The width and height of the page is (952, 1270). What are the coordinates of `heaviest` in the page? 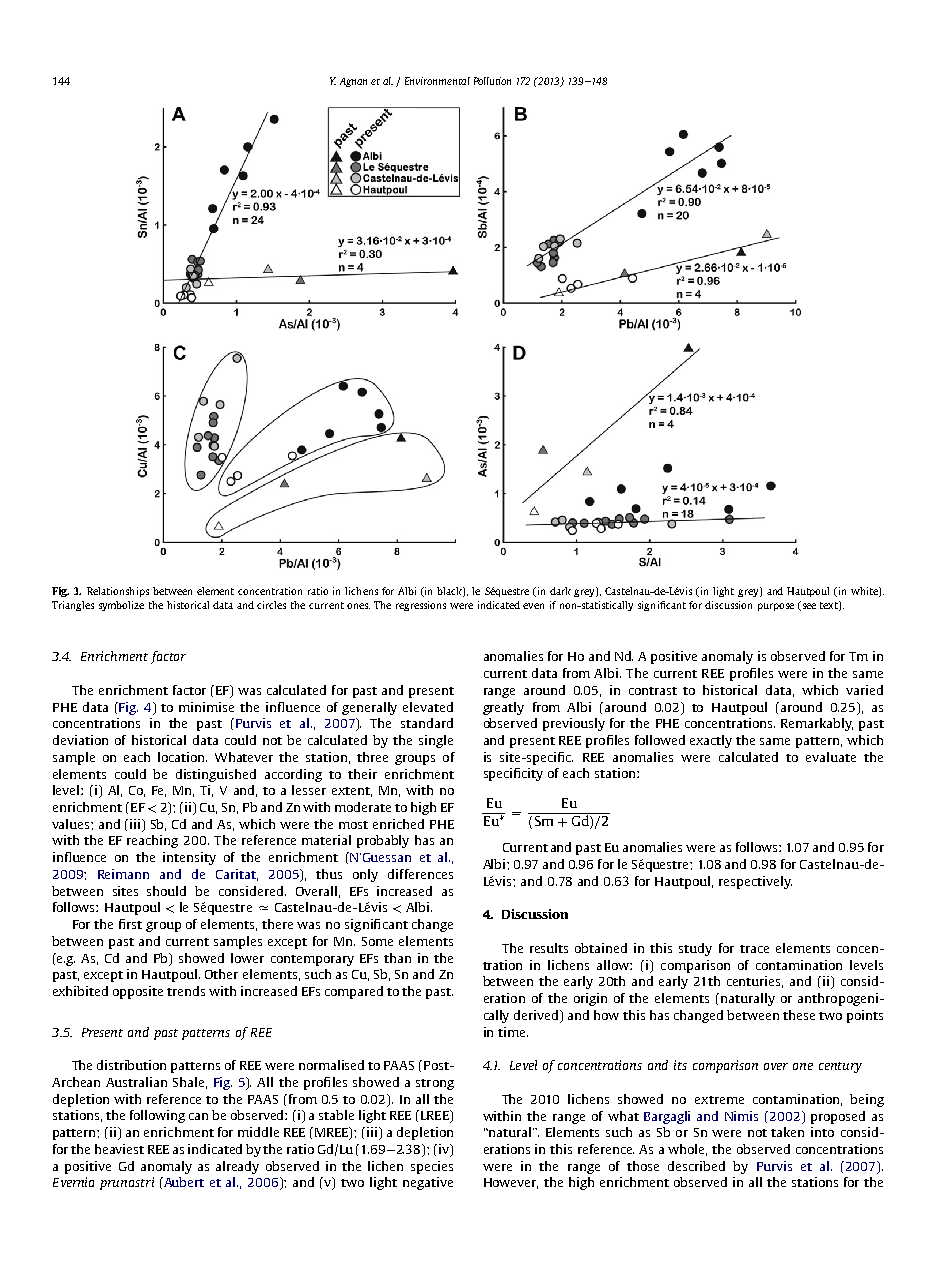 It's located at (119, 1149).
